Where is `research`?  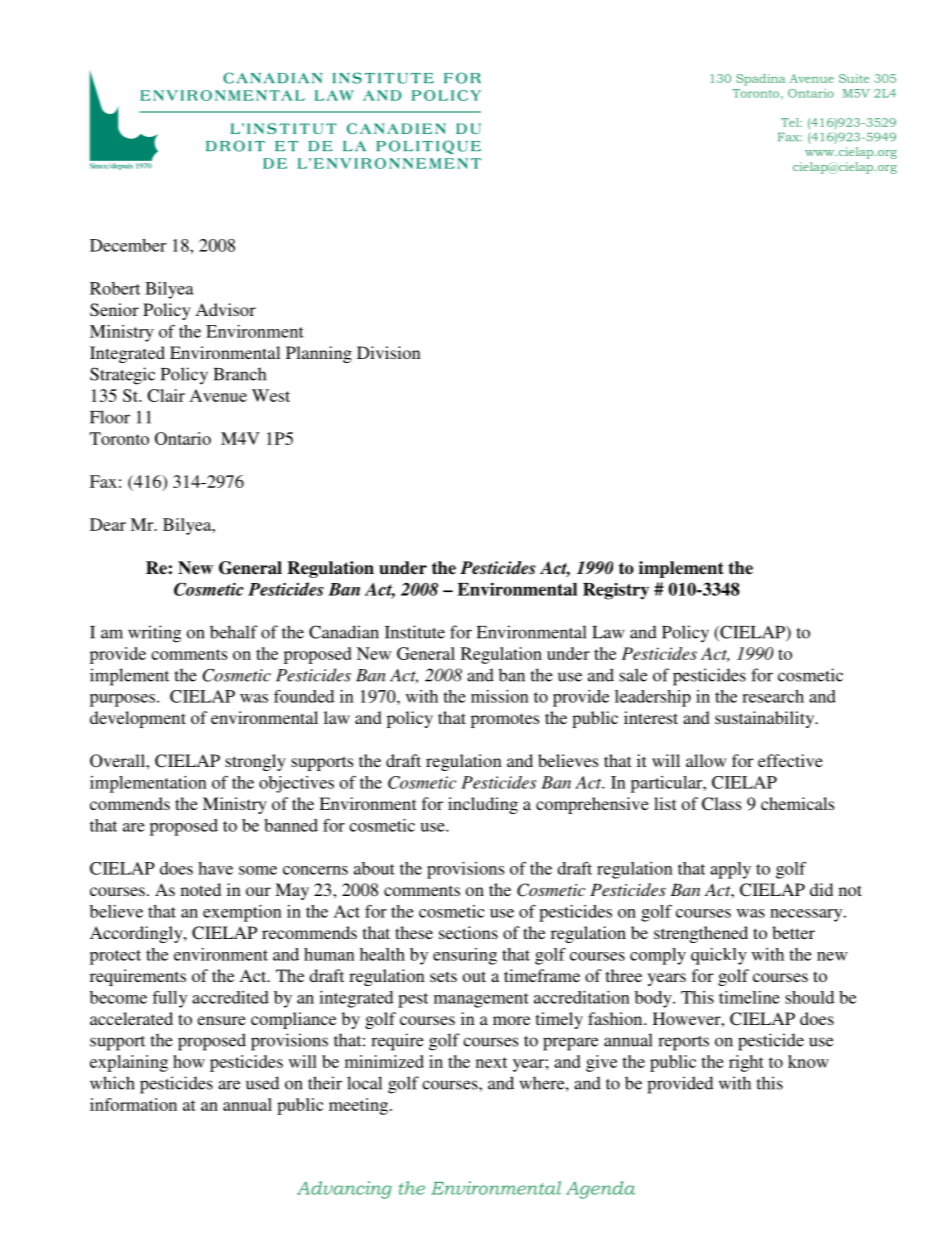 research is located at coordinates (773, 696).
